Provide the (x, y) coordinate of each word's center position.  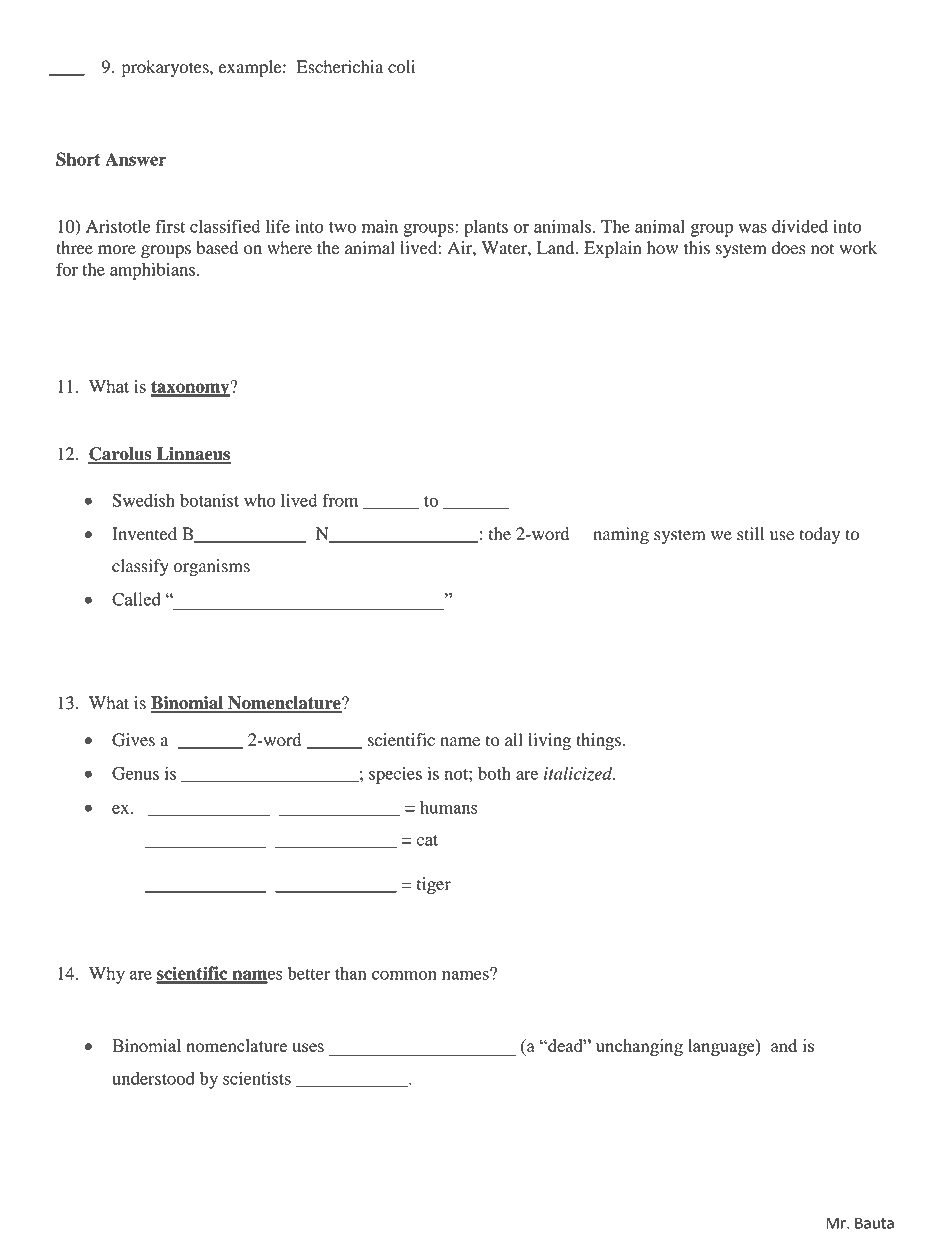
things (598, 741)
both (494, 773)
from (340, 500)
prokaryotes (166, 68)
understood (153, 1078)
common (404, 975)
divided (800, 226)
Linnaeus (192, 455)
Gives (133, 740)
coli (401, 67)
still (750, 534)
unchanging (639, 1047)
